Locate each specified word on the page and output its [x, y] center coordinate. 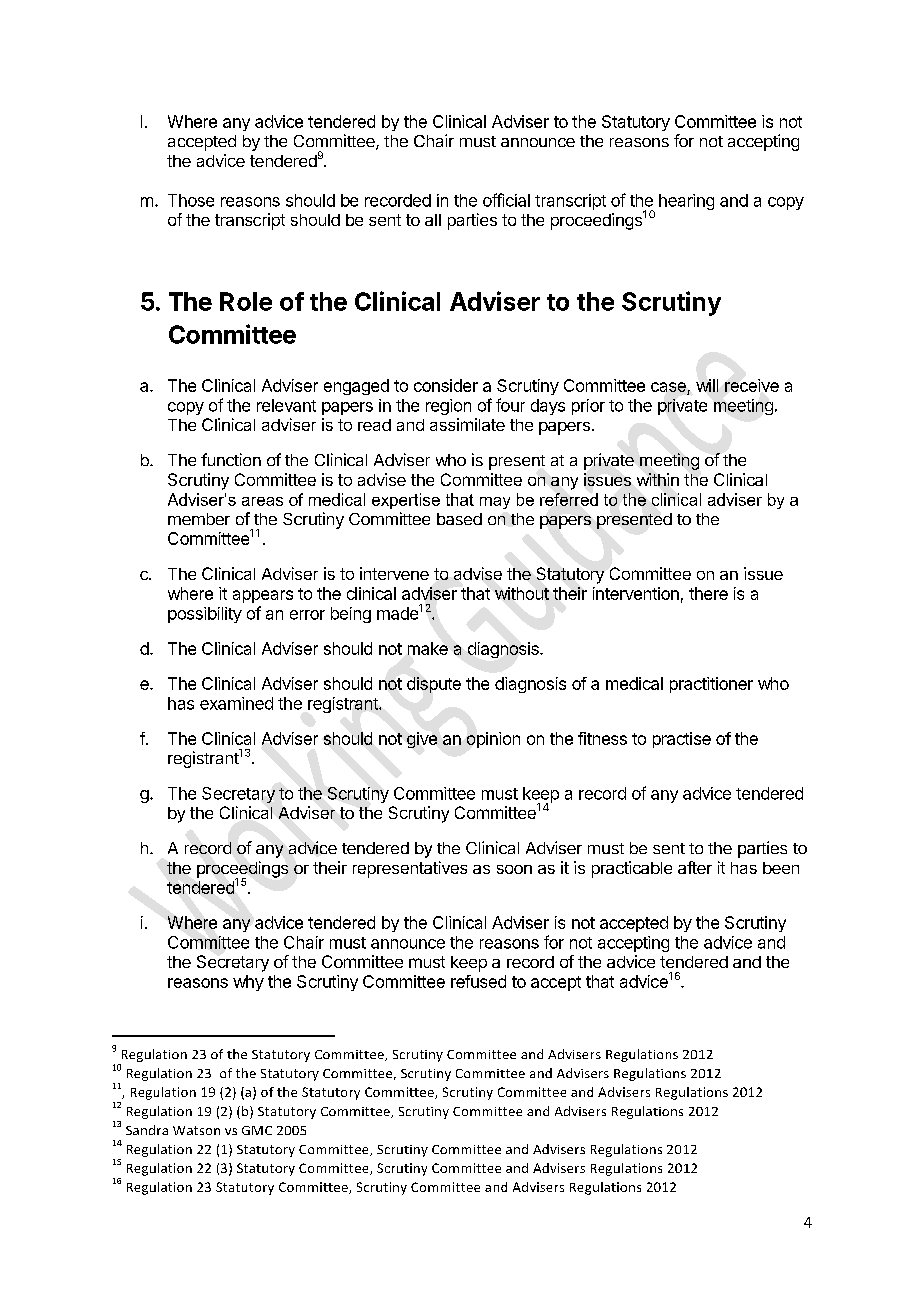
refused [478, 981]
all [433, 220]
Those [191, 200]
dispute [434, 685]
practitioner [711, 685]
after [695, 867]
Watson [196, 1130]
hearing [686, 202]
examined [236, 703]
